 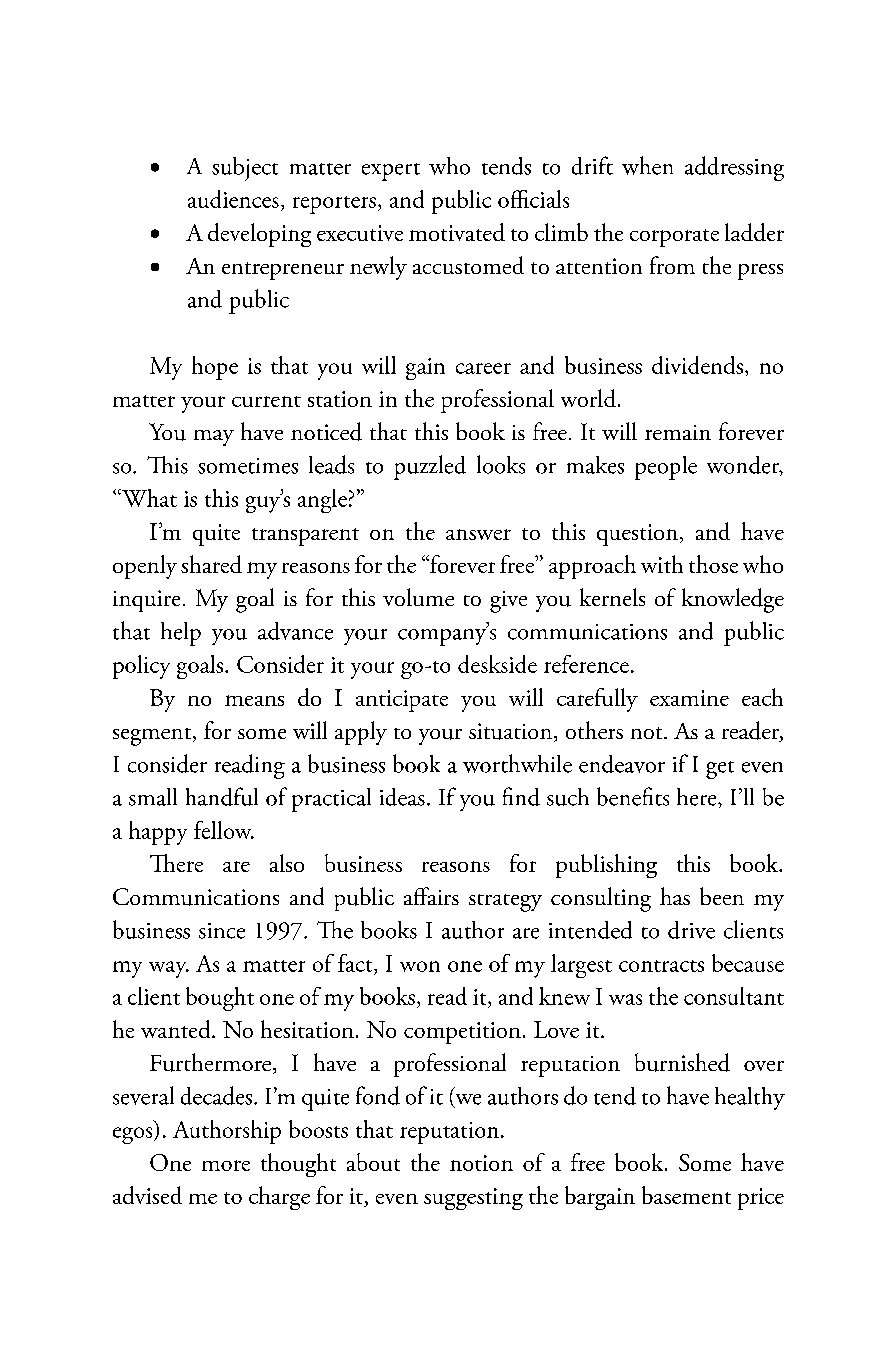 What do you see at coordinates (233, 199) in the image?
I see `audiences` at bounding box center [233, 199].
